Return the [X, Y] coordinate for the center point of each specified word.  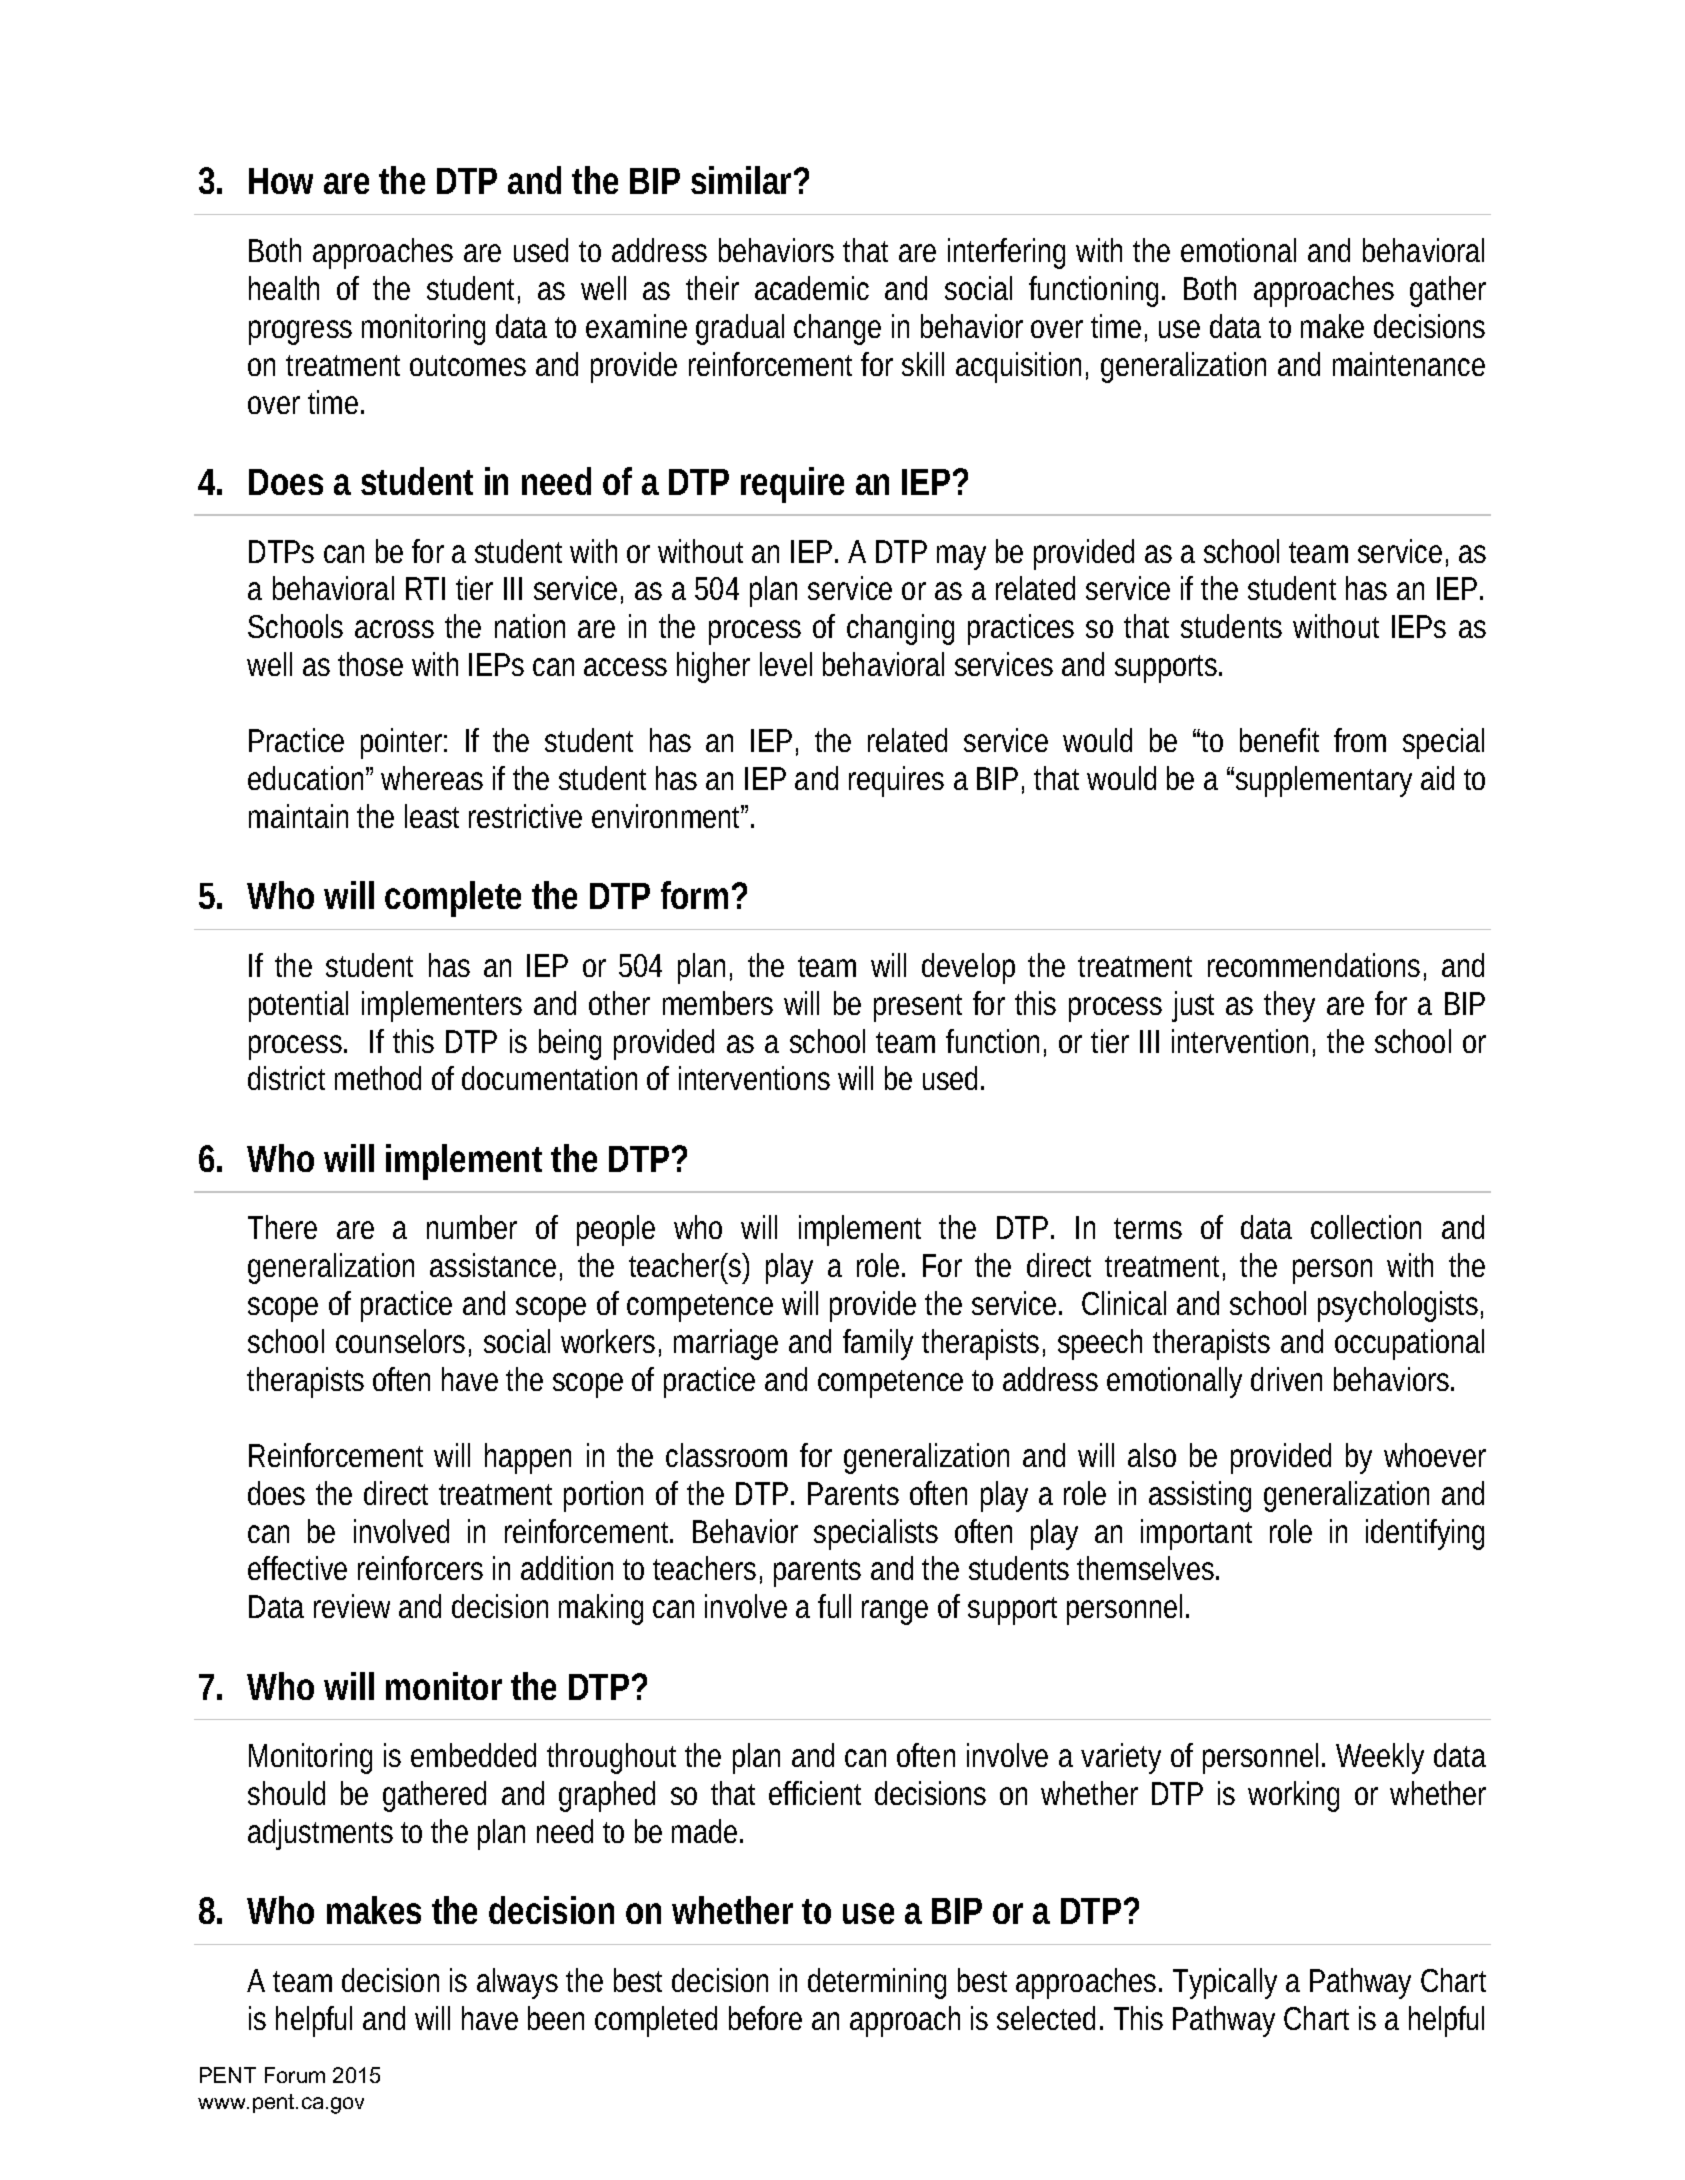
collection [1366, 1227]
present [918, 1008]
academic [812, 288]
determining [877, 1983]
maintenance [1409, 364]
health [284, 288]
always [517, 1983]
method [378, 1078]
